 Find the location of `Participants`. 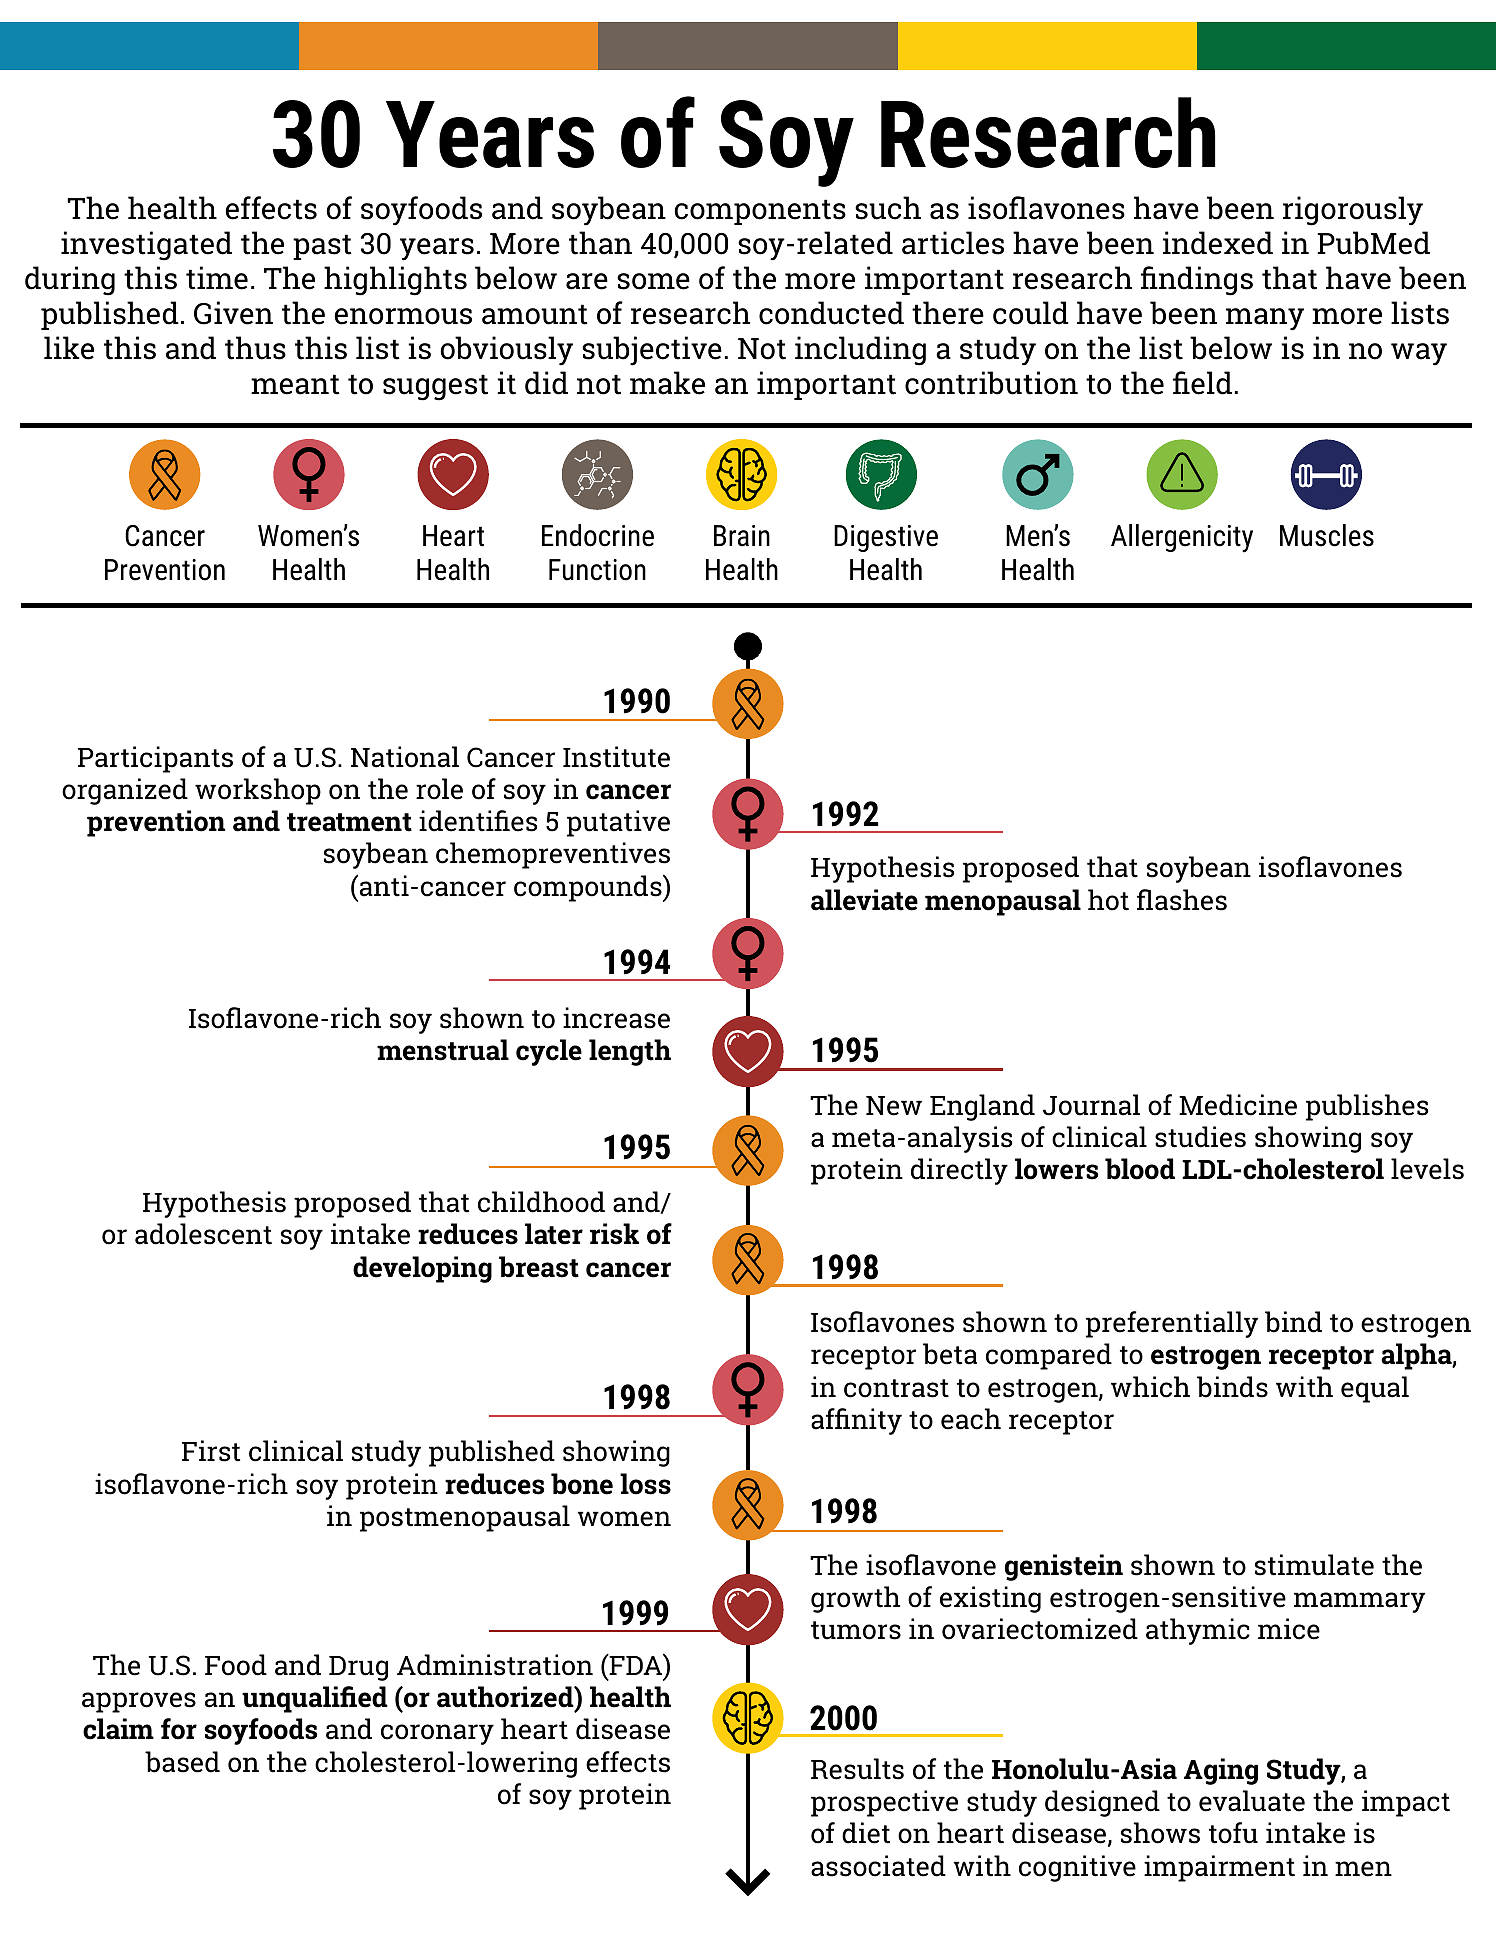

Participants is located at coordinates (155, 759).
